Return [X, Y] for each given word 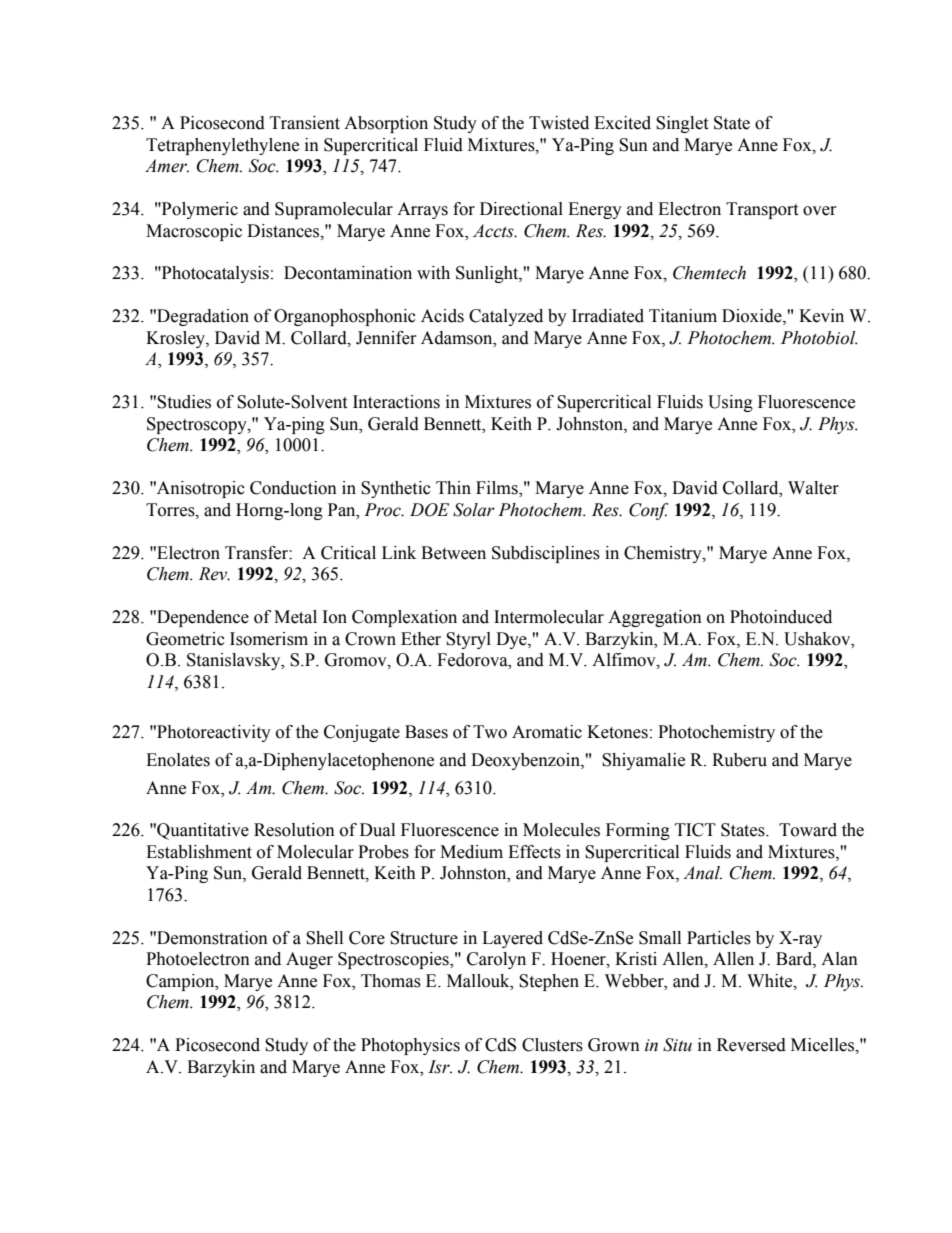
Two [490, 732]
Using [730, 403]
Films [498, 489]
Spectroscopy [198, 425]
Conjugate [362, 733]
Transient [305, 123]
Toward [808, 830]
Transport [762, 210]
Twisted [559, 123]
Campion [181, 982]
